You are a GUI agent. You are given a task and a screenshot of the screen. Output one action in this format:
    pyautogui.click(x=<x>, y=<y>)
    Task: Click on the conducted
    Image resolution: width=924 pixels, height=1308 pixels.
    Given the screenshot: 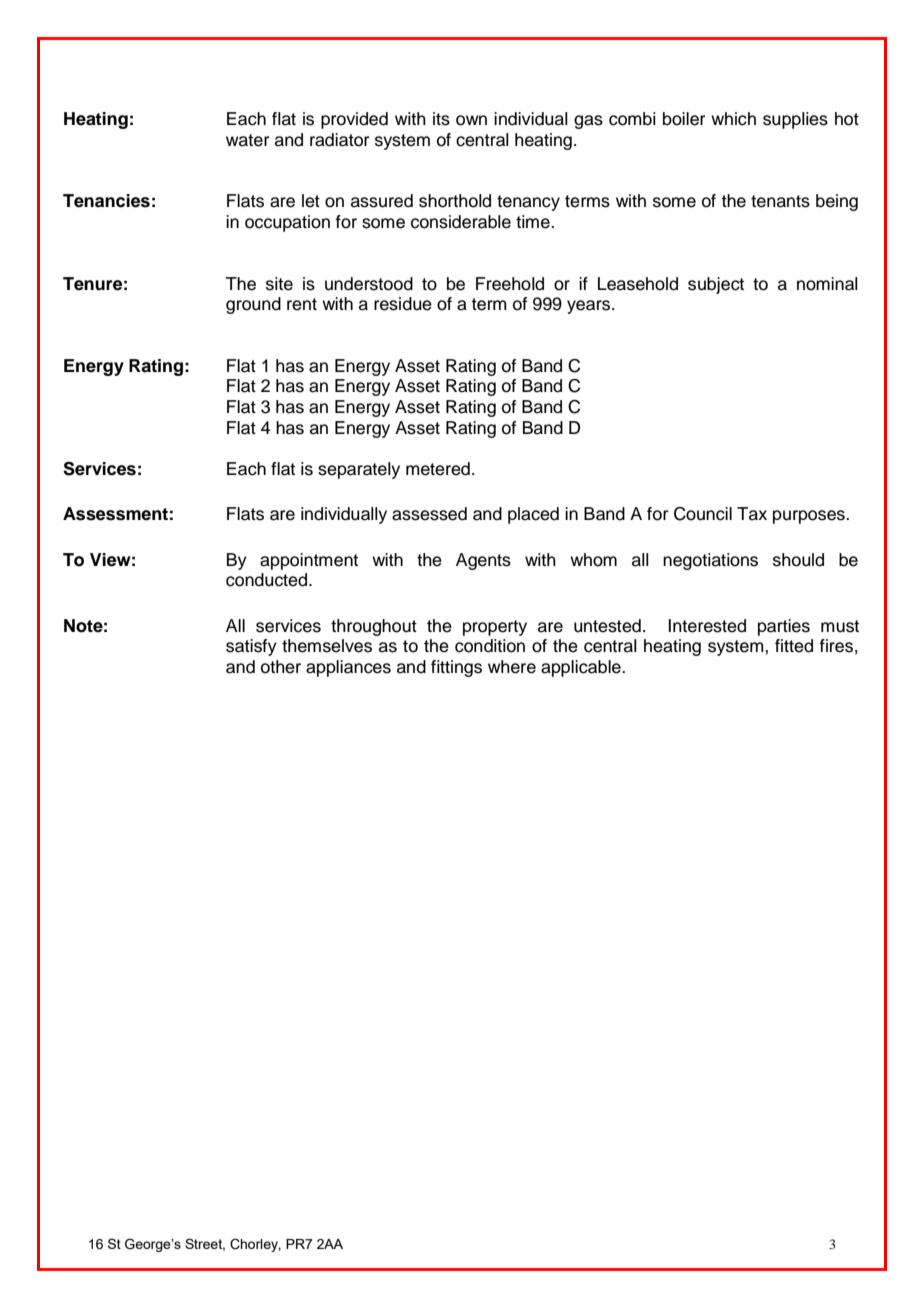 What is the action you would take?
    pyautogui.click(x=268, y=580)
